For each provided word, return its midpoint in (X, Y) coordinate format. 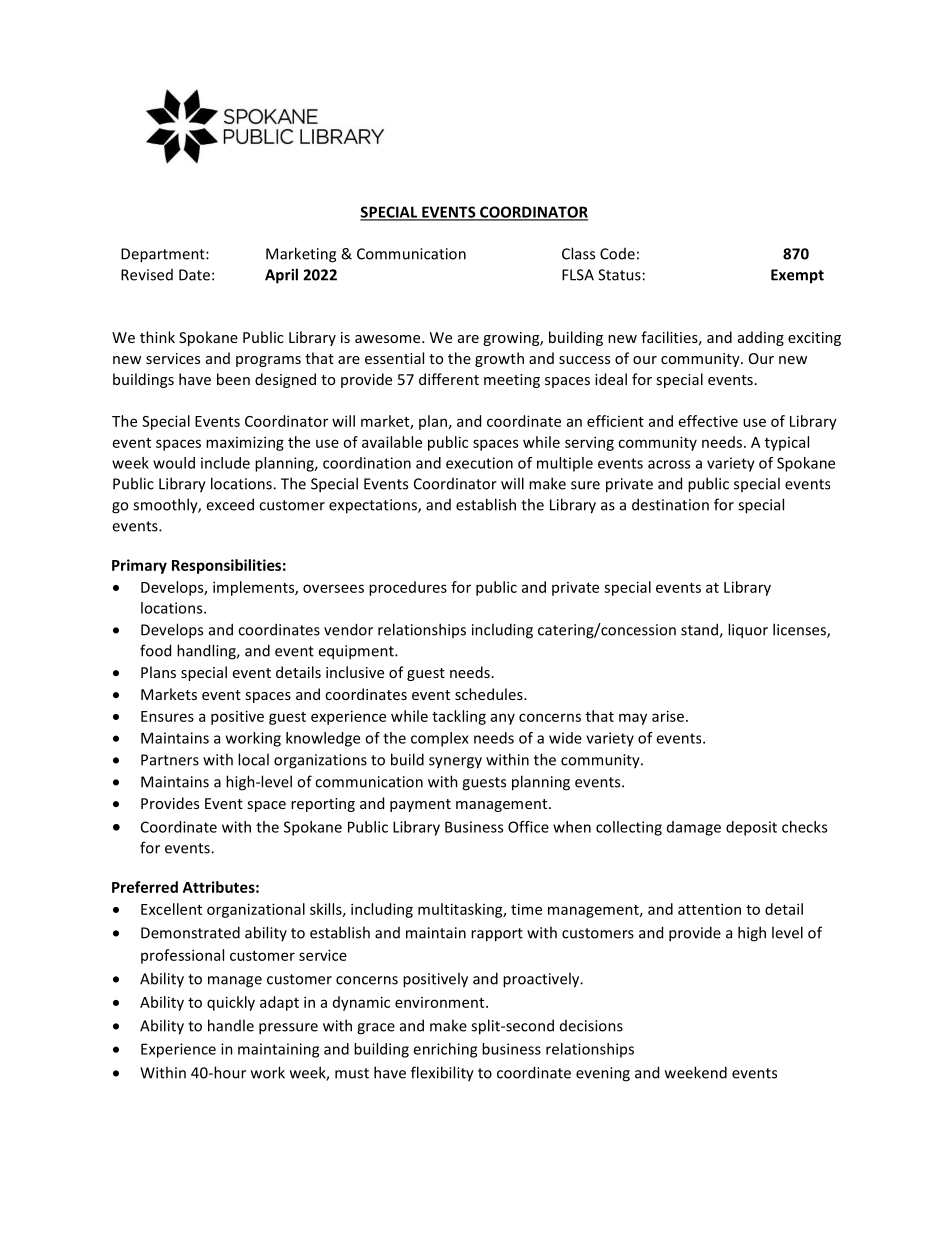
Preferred (145, 887)
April (281, 276)
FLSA (578, 275)
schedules (490, 694)
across (669, 464)
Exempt (797, 276)
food (155, 650)
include (225, 463)
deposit (751, 828)
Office (528, 827)
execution (479, 463)
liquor (748, 631)
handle (231, 1025)
